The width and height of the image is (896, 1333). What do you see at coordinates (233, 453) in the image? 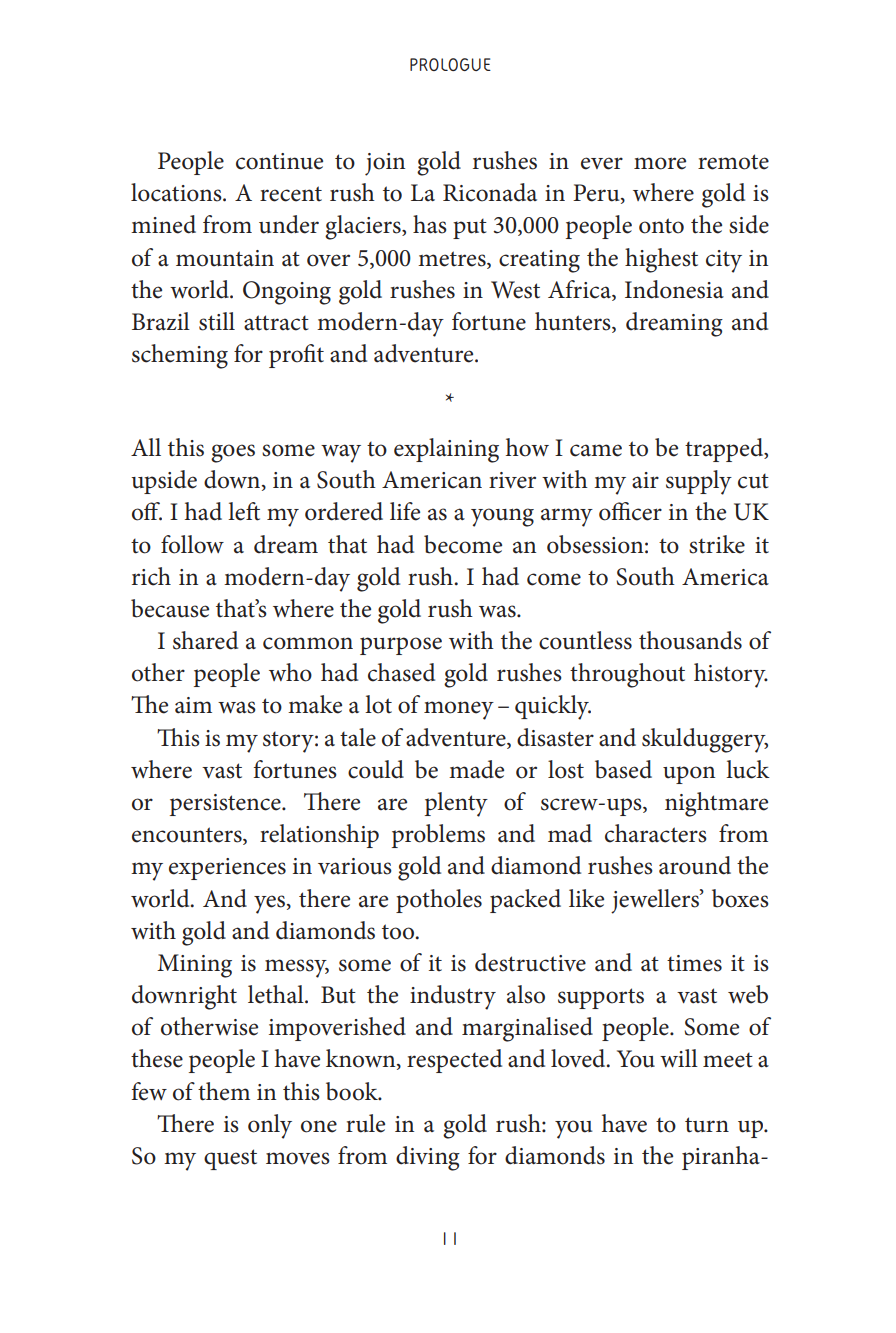
I see `goes` at bounding box center [233, 453].
